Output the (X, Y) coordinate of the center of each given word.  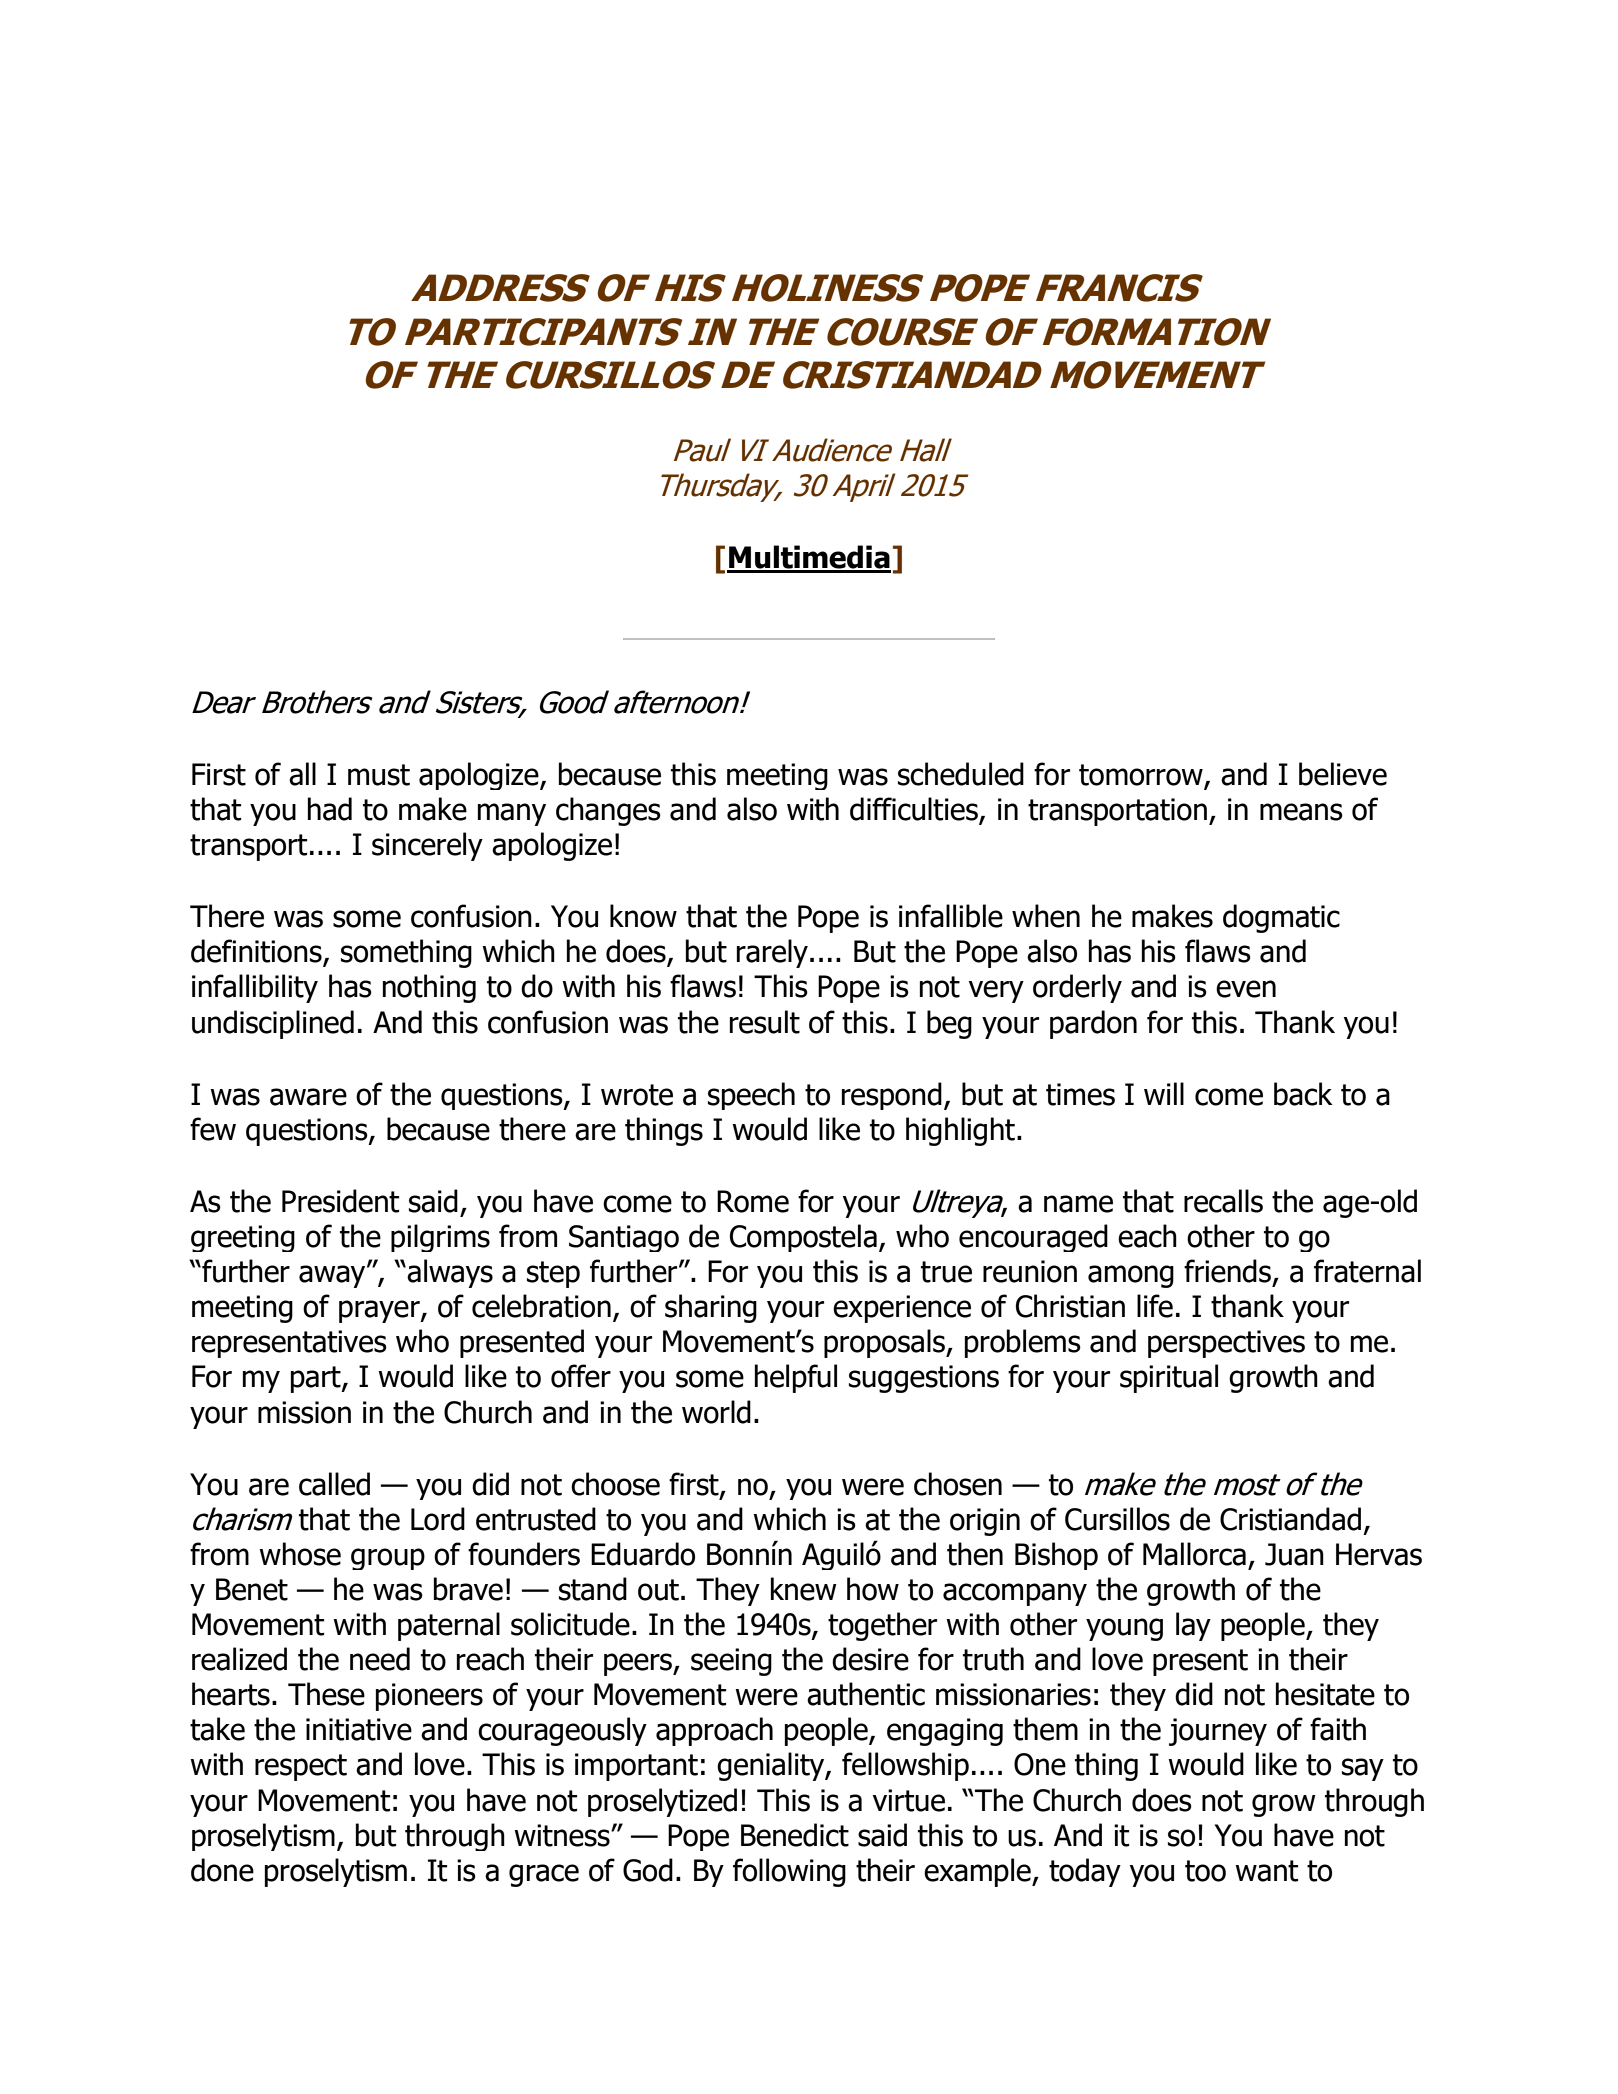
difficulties (915, 810)
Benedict (795, 1835)
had (330, 809)
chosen (958, 1484)
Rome (753, 1201)
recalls (1223, 1201)
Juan (1294, 1554)
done (222, 1870)
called (334, 1484)
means (1301, 812)
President (340, 1201)
